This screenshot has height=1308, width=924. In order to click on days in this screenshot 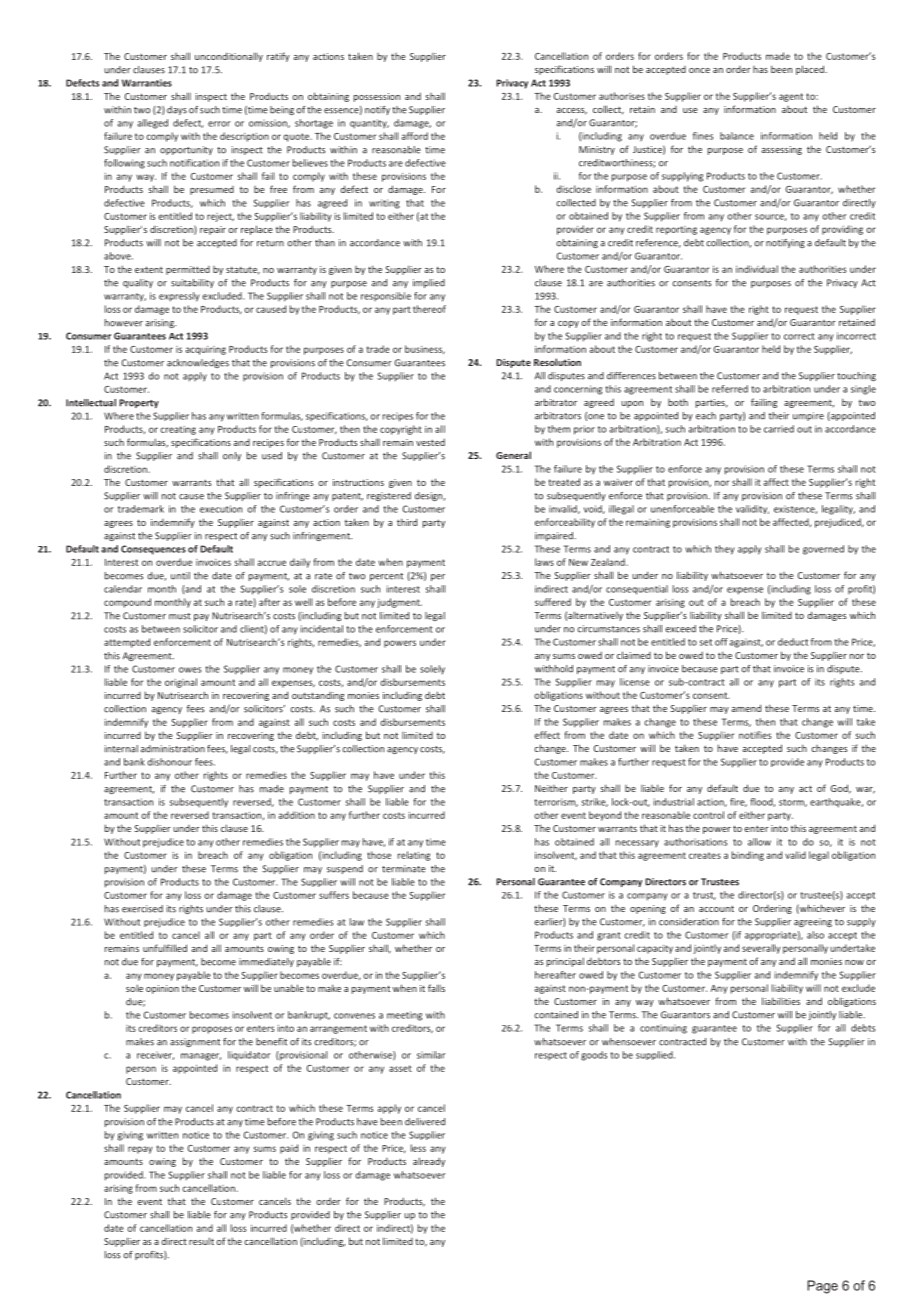, I will do `click(177, 110)`.
